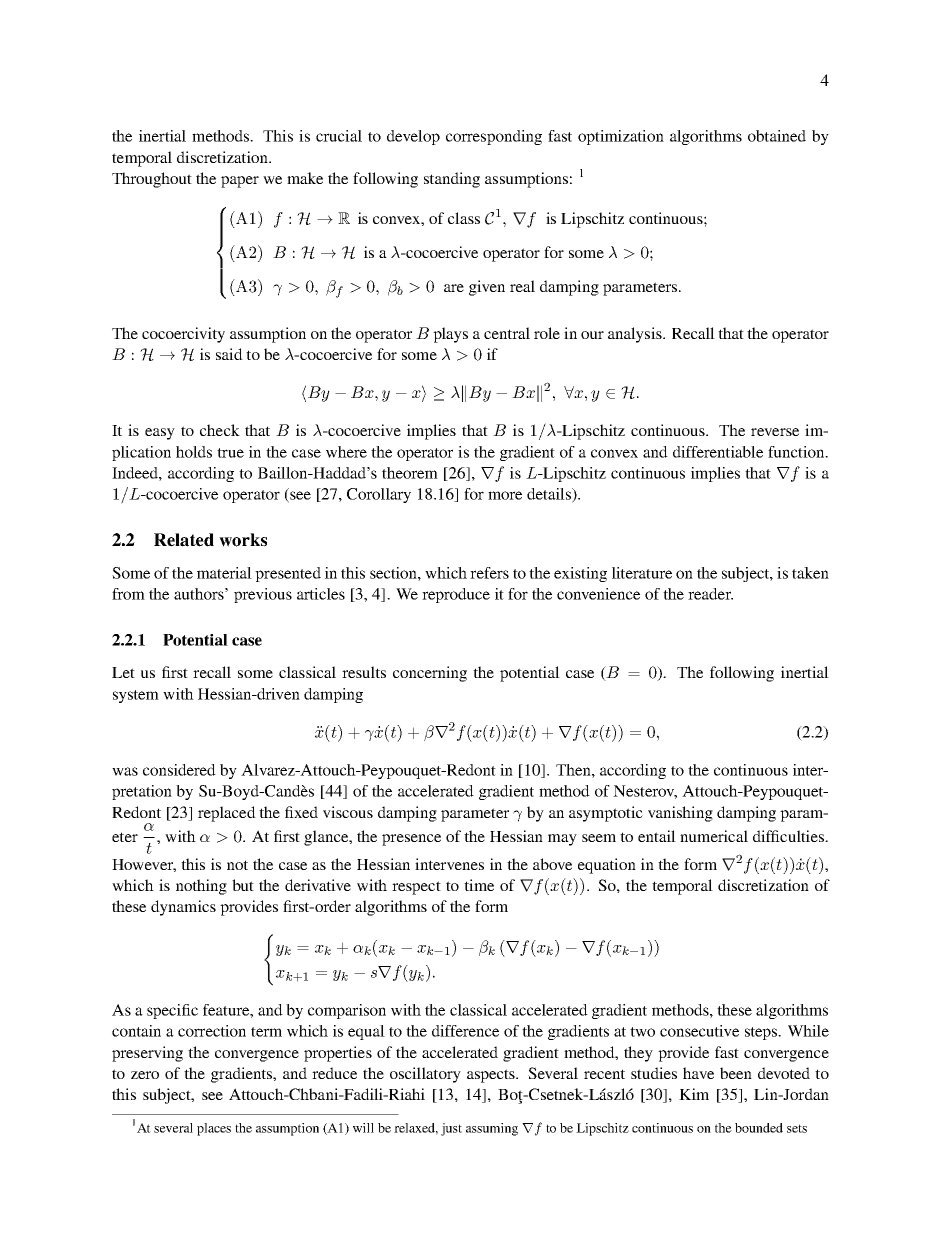  I want to click on places, so click(214, 1129).
